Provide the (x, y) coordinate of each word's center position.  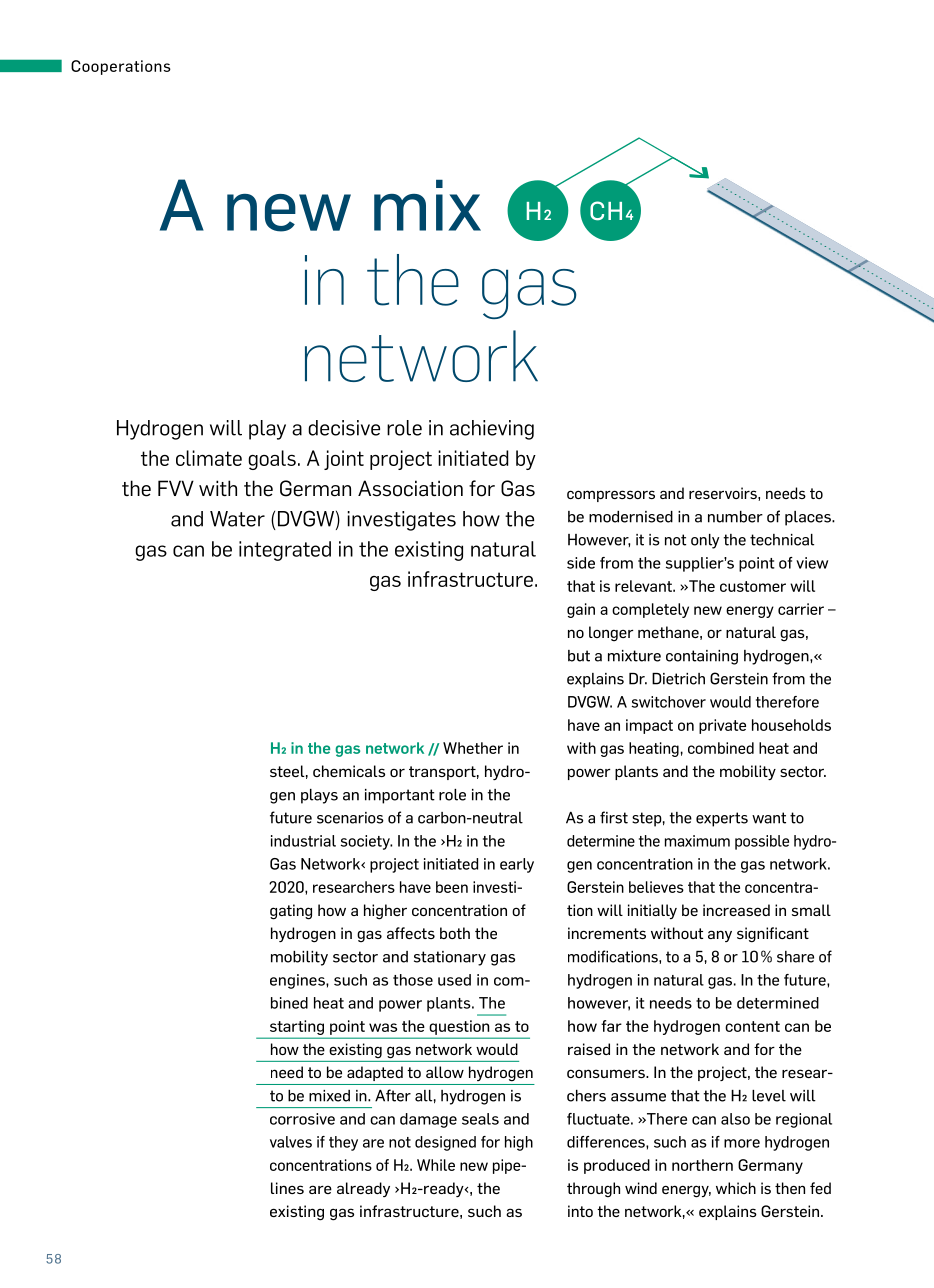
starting (297, 1027)
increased (736, 910)
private (722, 726)
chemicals (349, 771)
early (517, 865)
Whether (473, 748)
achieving (492, 430)
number (735, 517)
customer (753, 586)
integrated (285, 551)
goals (272, 460)
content (752, 1026)
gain (581, 610)
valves (291, 1142)
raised (589, 1049)
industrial (303, 841)
